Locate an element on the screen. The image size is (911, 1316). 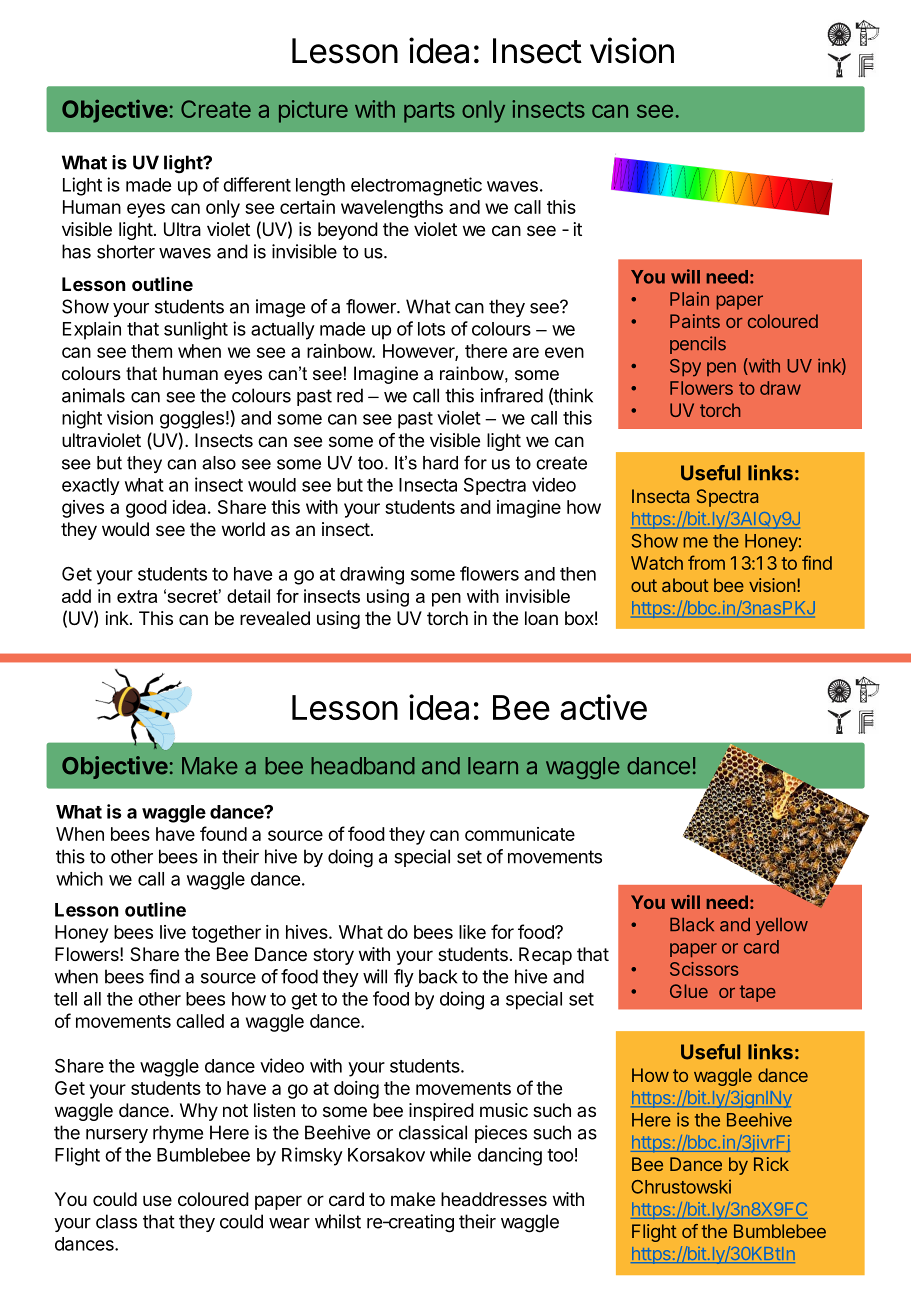
different is located at coordinates (257, 184).
